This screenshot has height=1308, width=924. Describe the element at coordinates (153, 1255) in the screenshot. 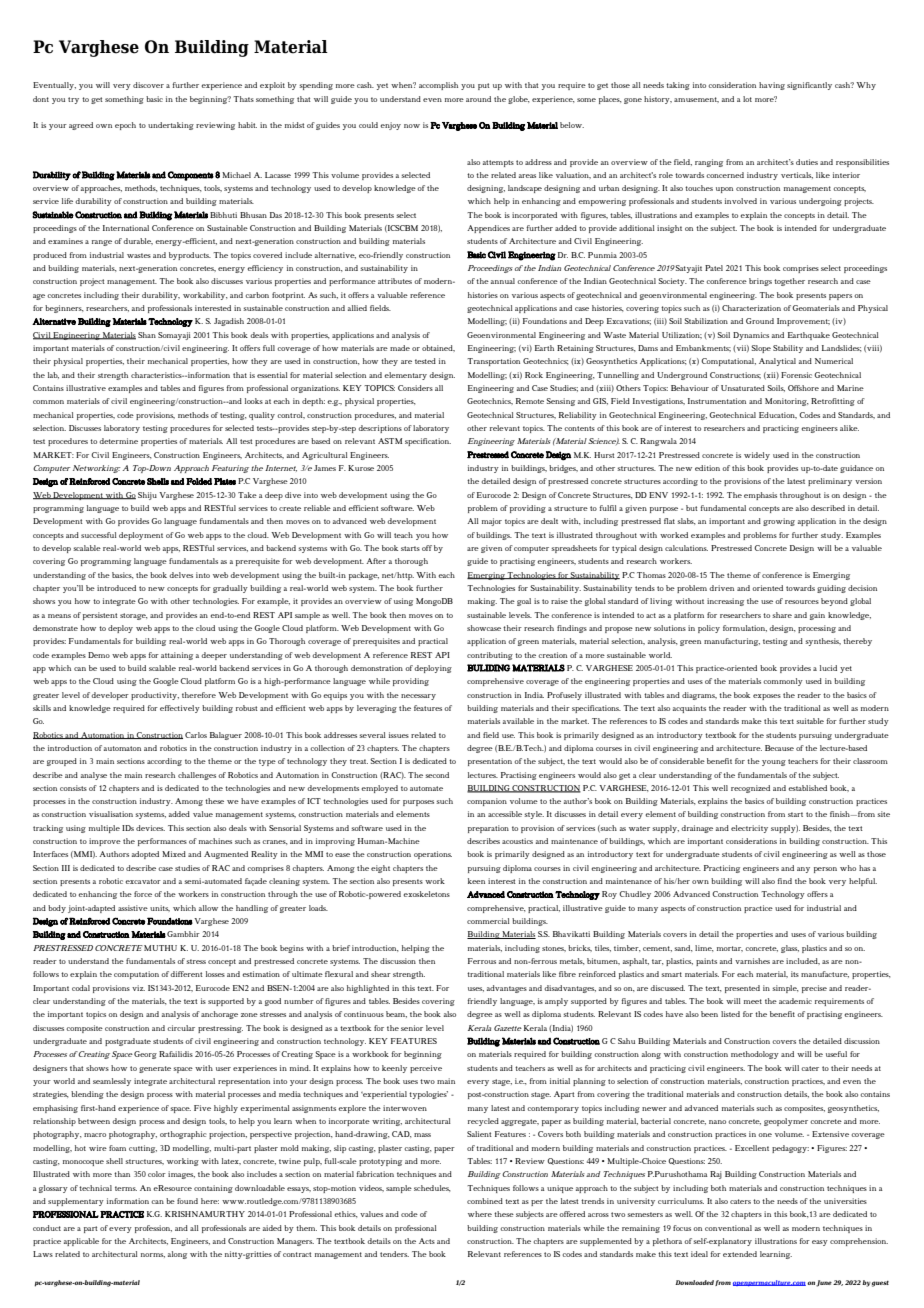

I see `norms` at that location.
